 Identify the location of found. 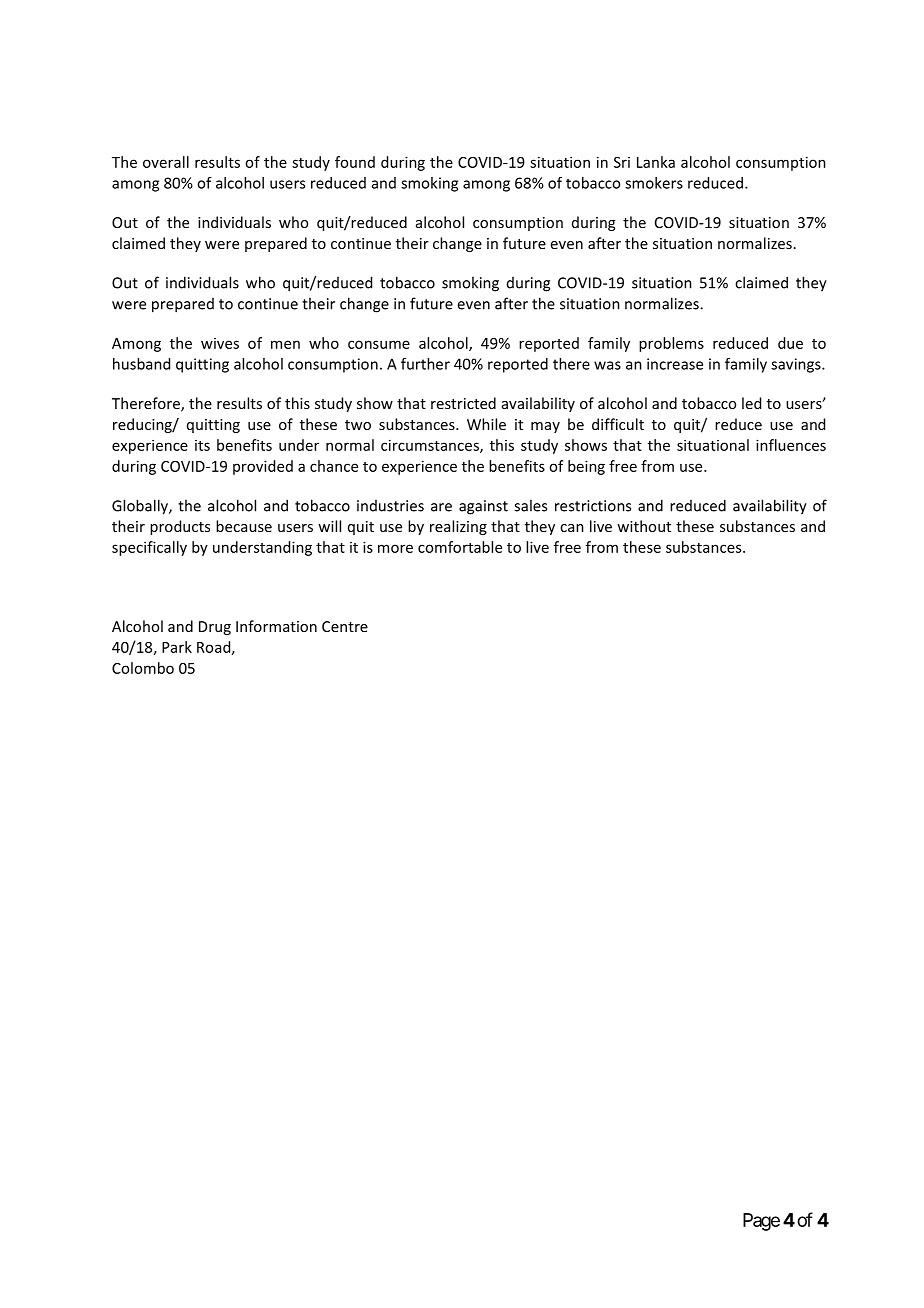
(355, 162).
